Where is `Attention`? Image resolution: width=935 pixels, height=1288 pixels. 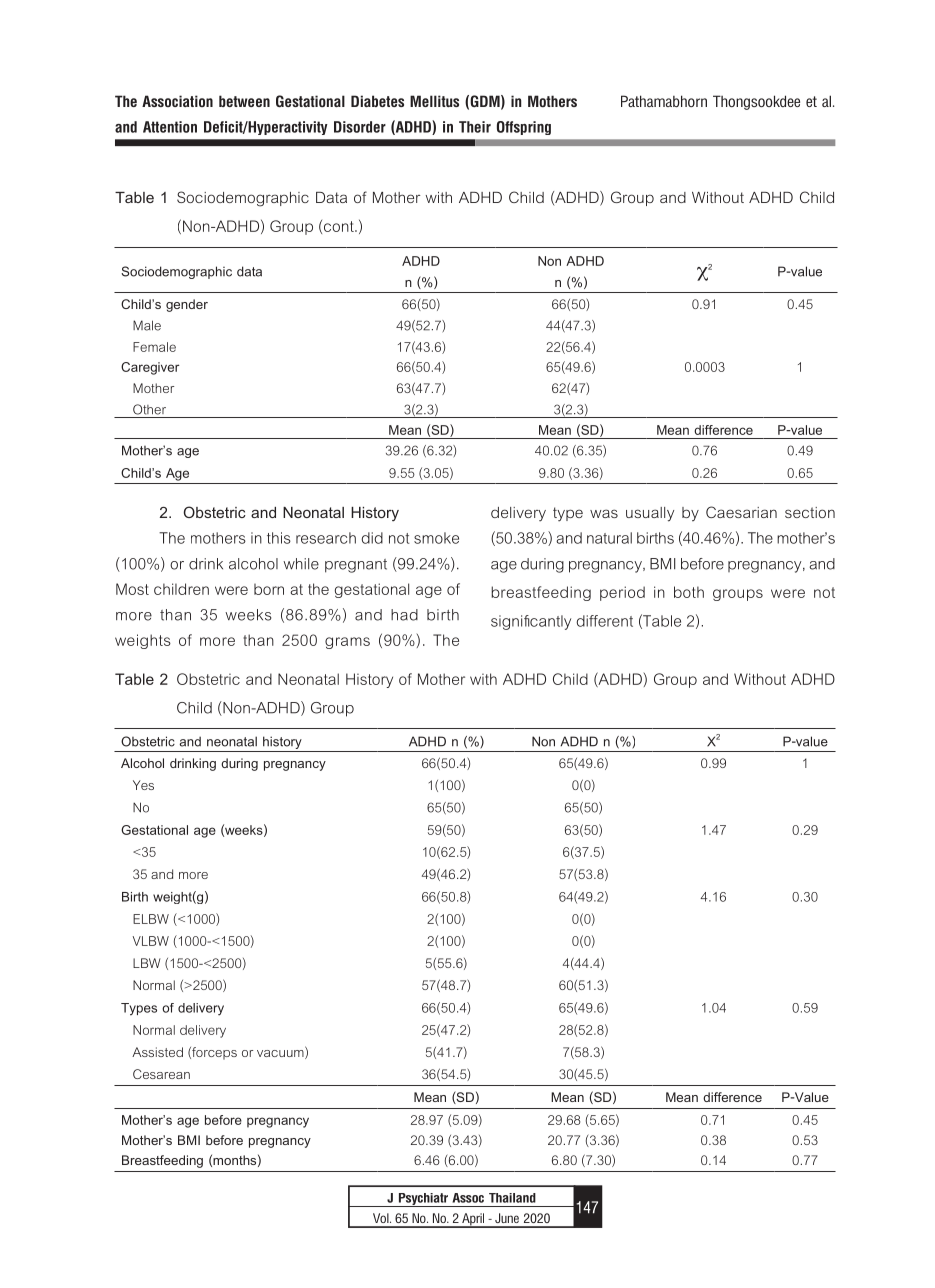 Attention is located at coordinates (170, 127).
